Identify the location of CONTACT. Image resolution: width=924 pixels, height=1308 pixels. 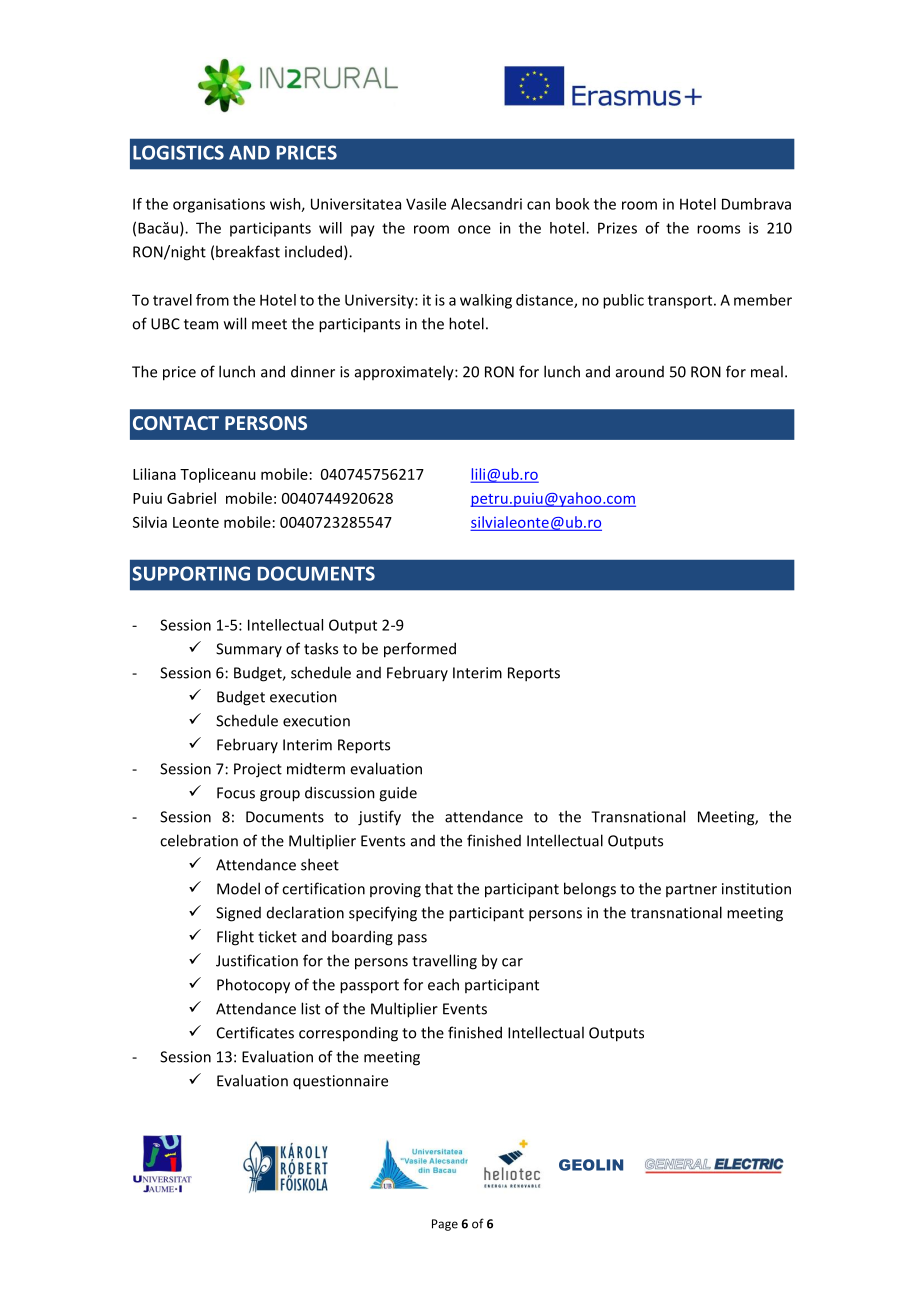
(176, 423).
